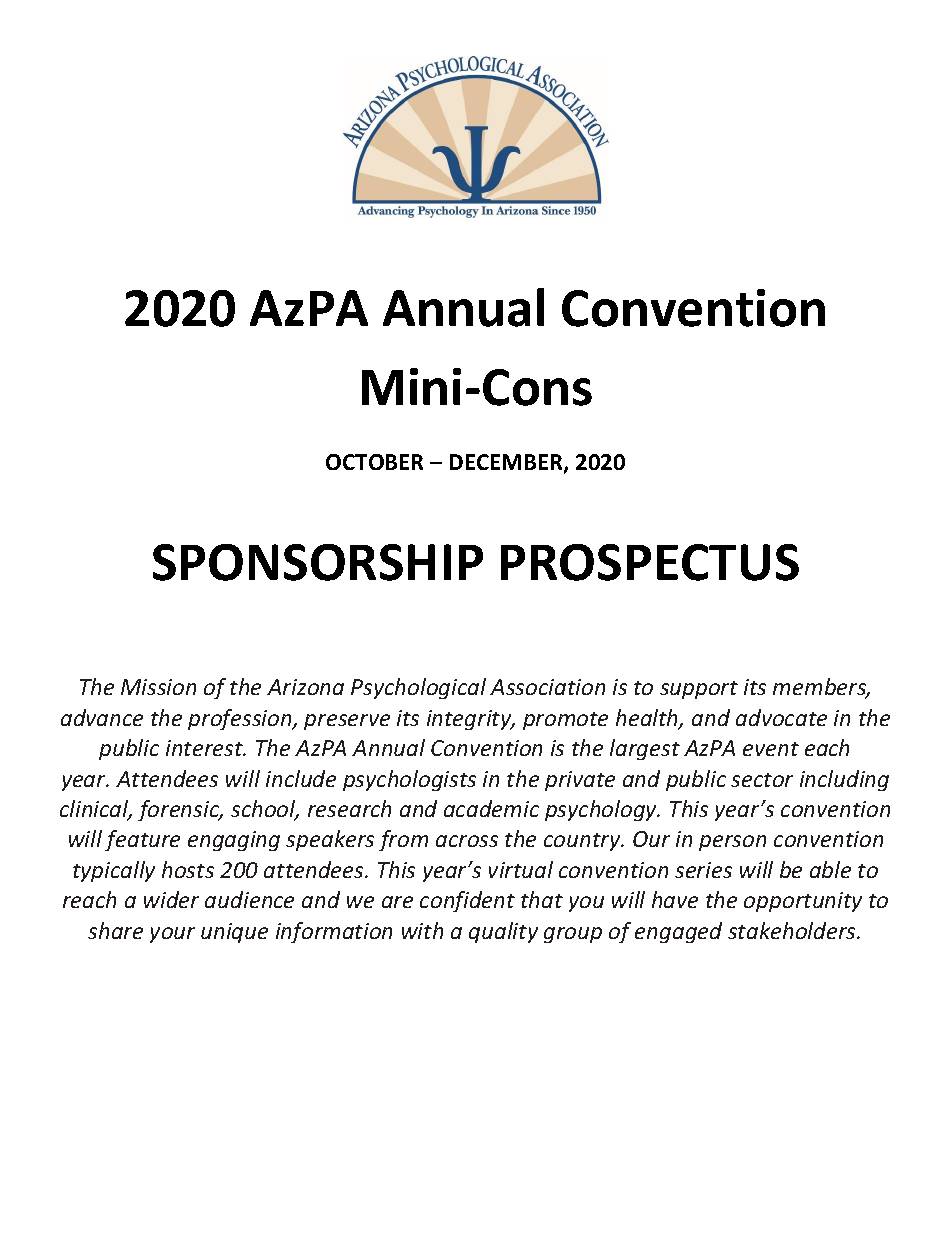  I want to click on engaging, so click(234, 841).
